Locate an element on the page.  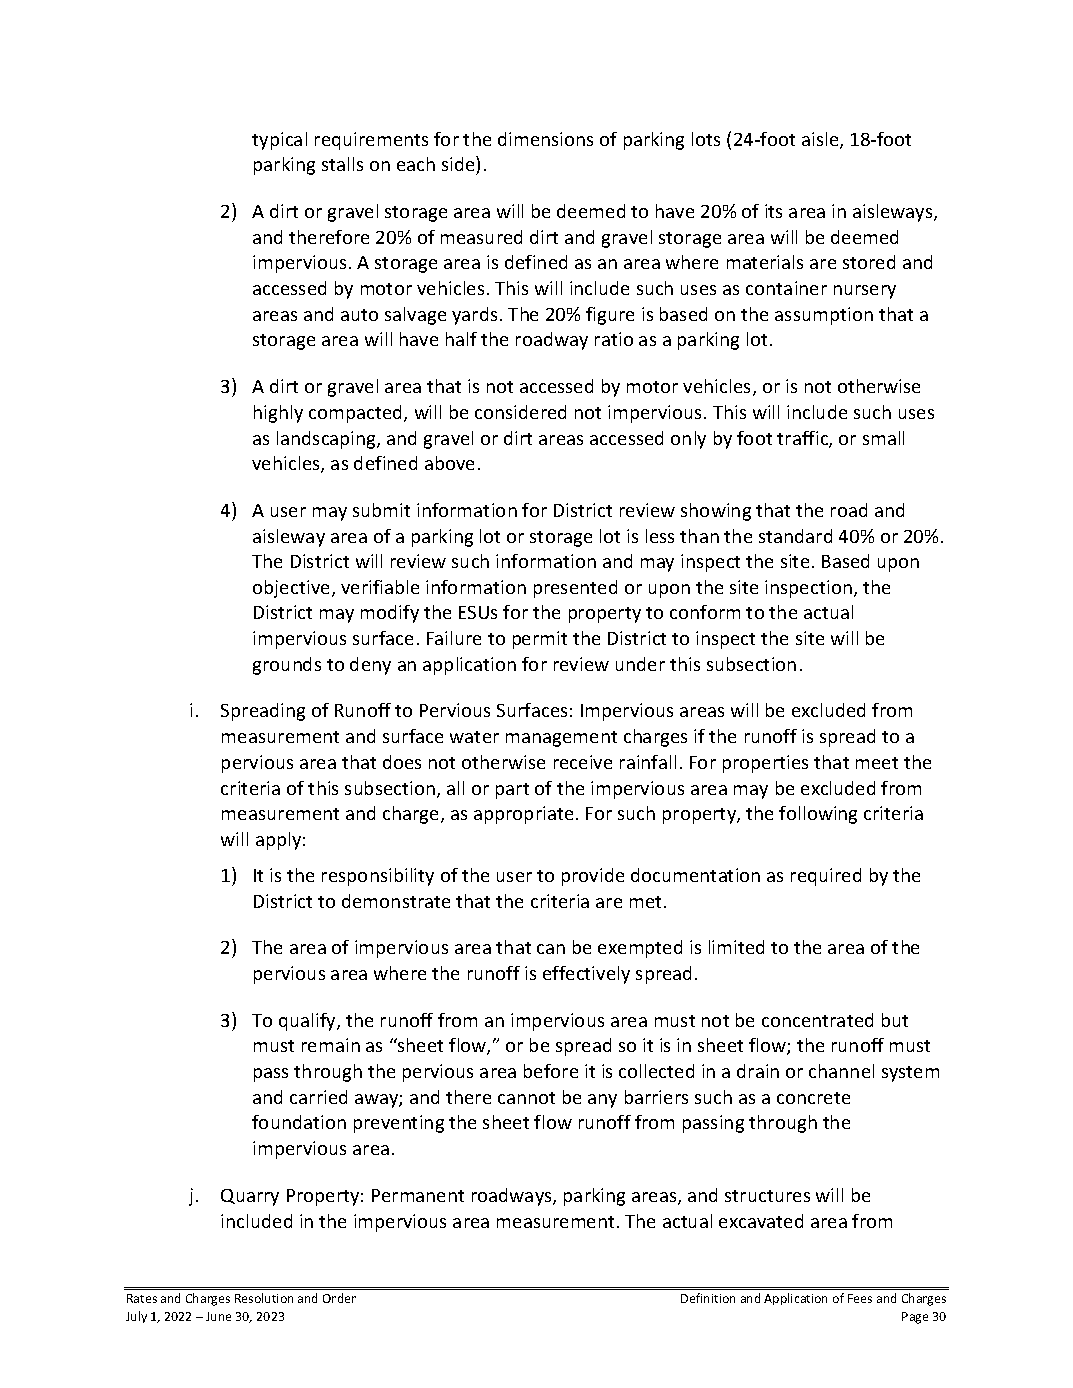
its is located at coordinates (773, 211).
